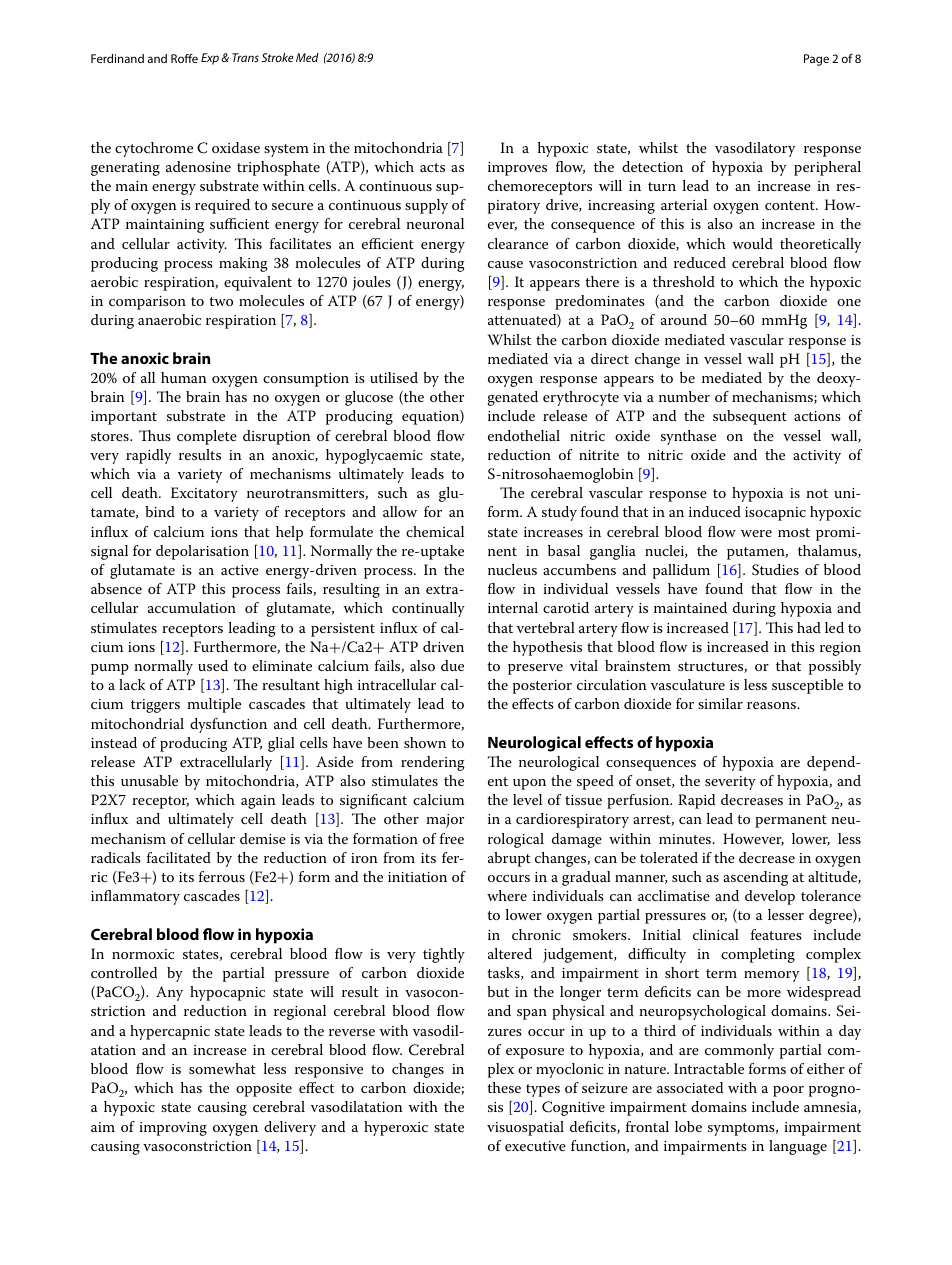 Image resolution: width=952 pixels, height=1265 pixels. Describe the element at coordinates (509, 859) in the screenshot. I see `abrupt` at that location.
